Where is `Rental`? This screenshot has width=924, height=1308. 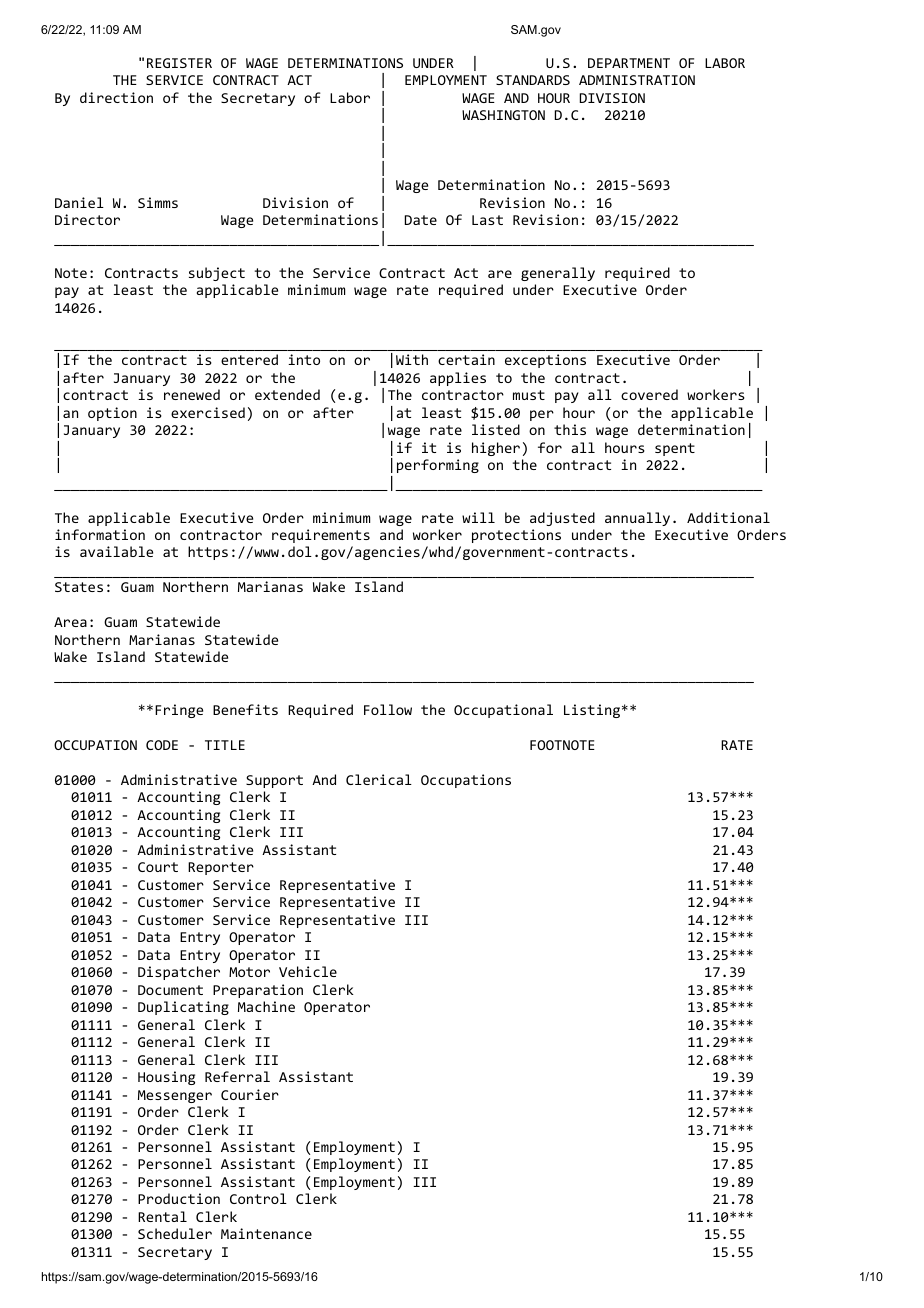
Rental is located at coordinates (162, 1216).
